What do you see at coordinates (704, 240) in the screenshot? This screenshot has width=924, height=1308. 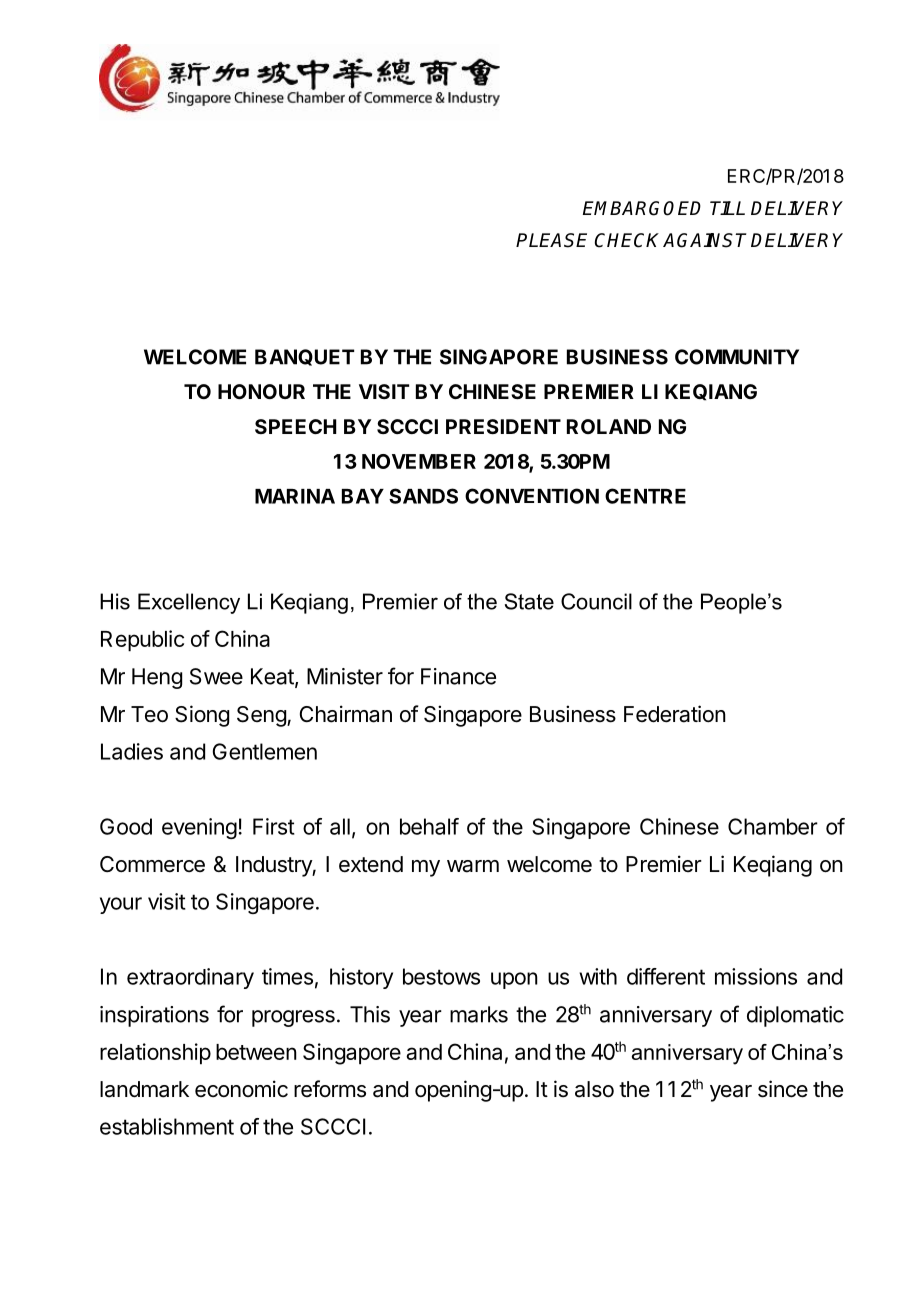 I see `AGAINST` at bounding box center [704, 240].
